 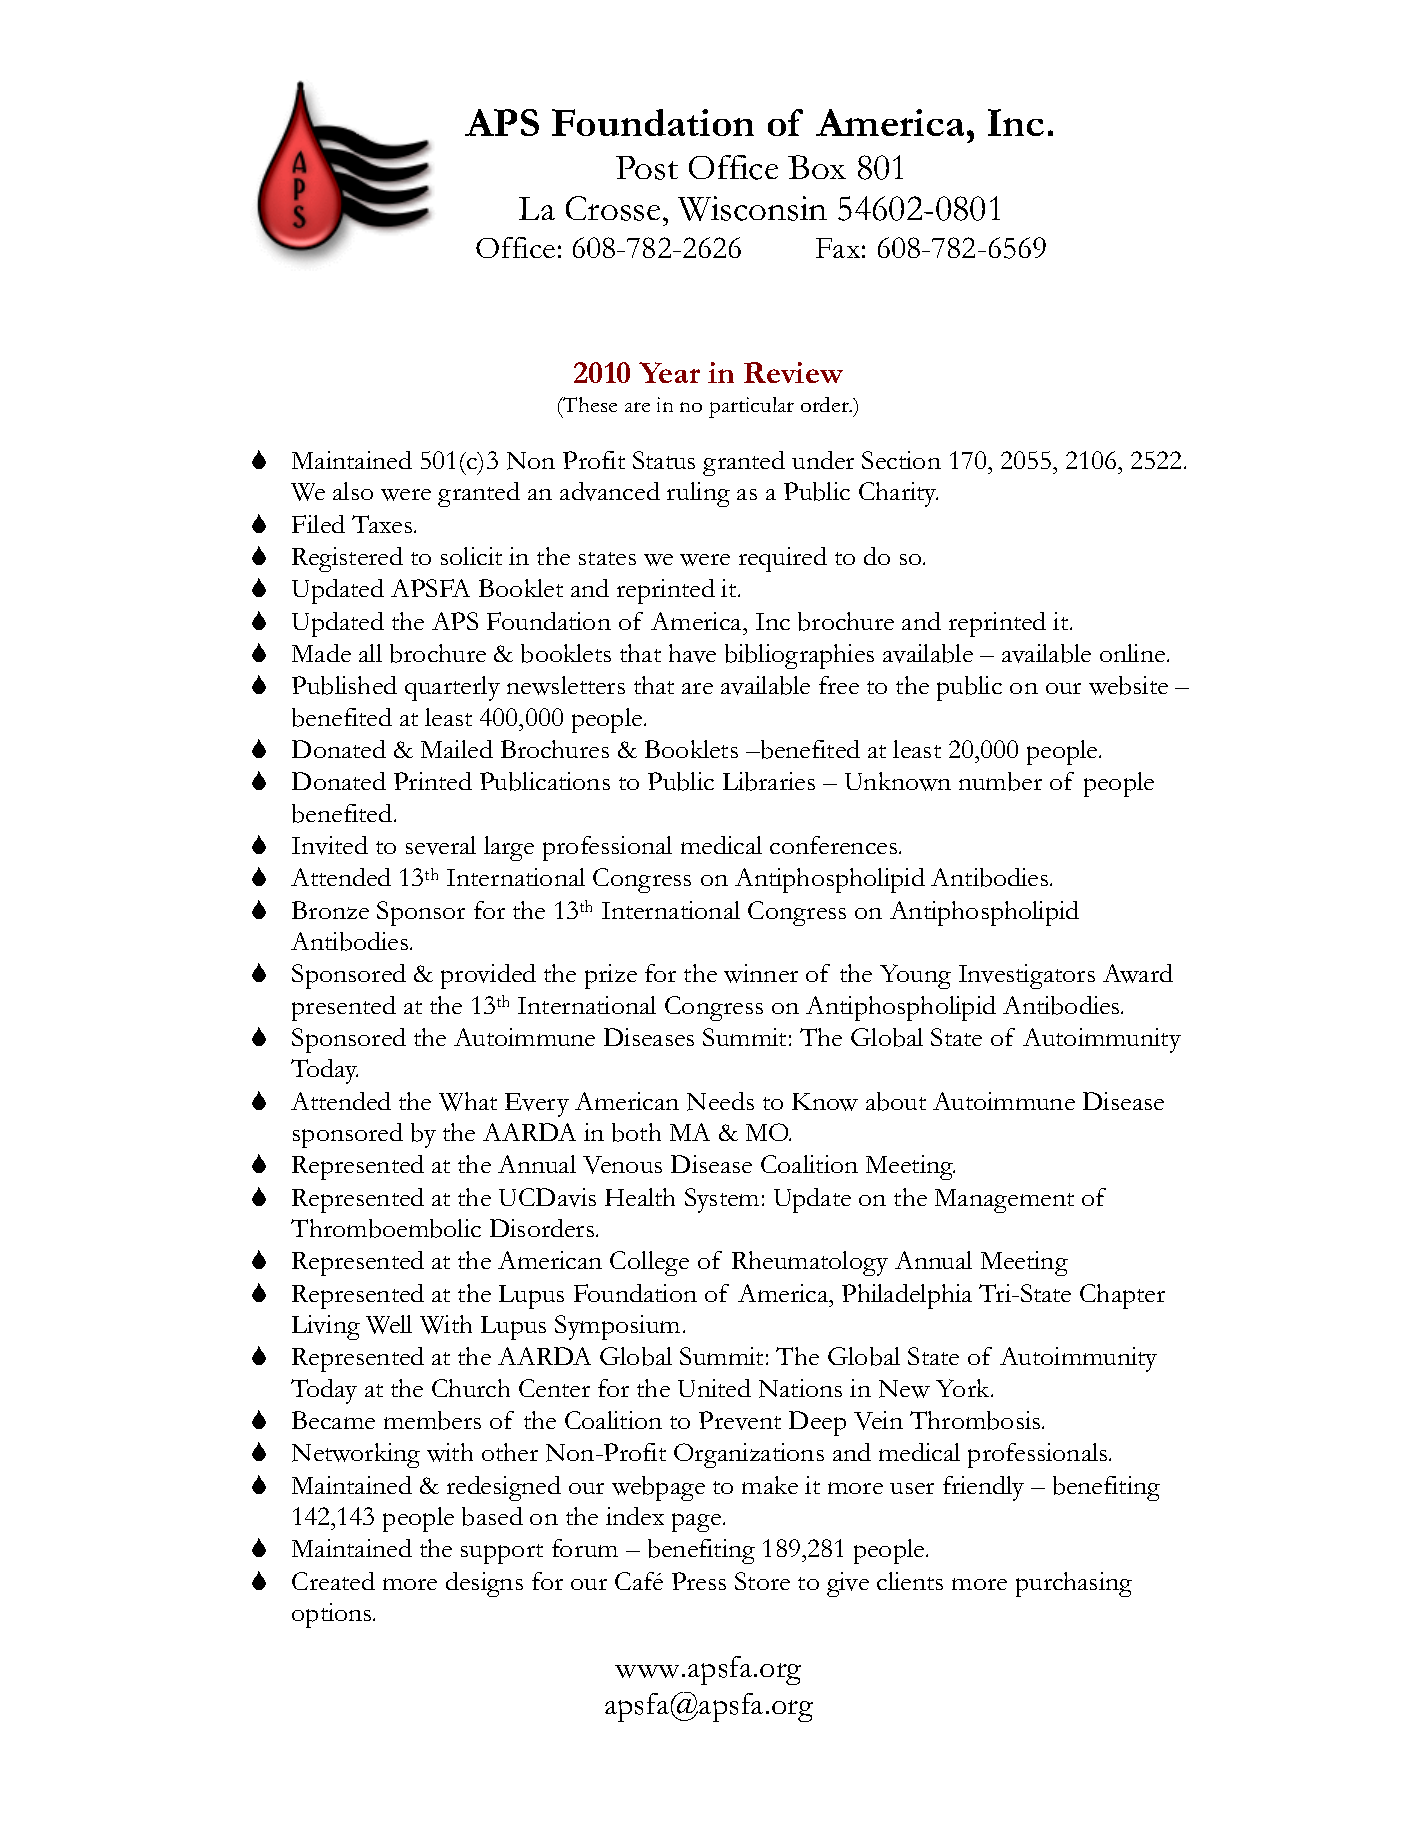 I want to click on required, so click(x=783, y=559).
